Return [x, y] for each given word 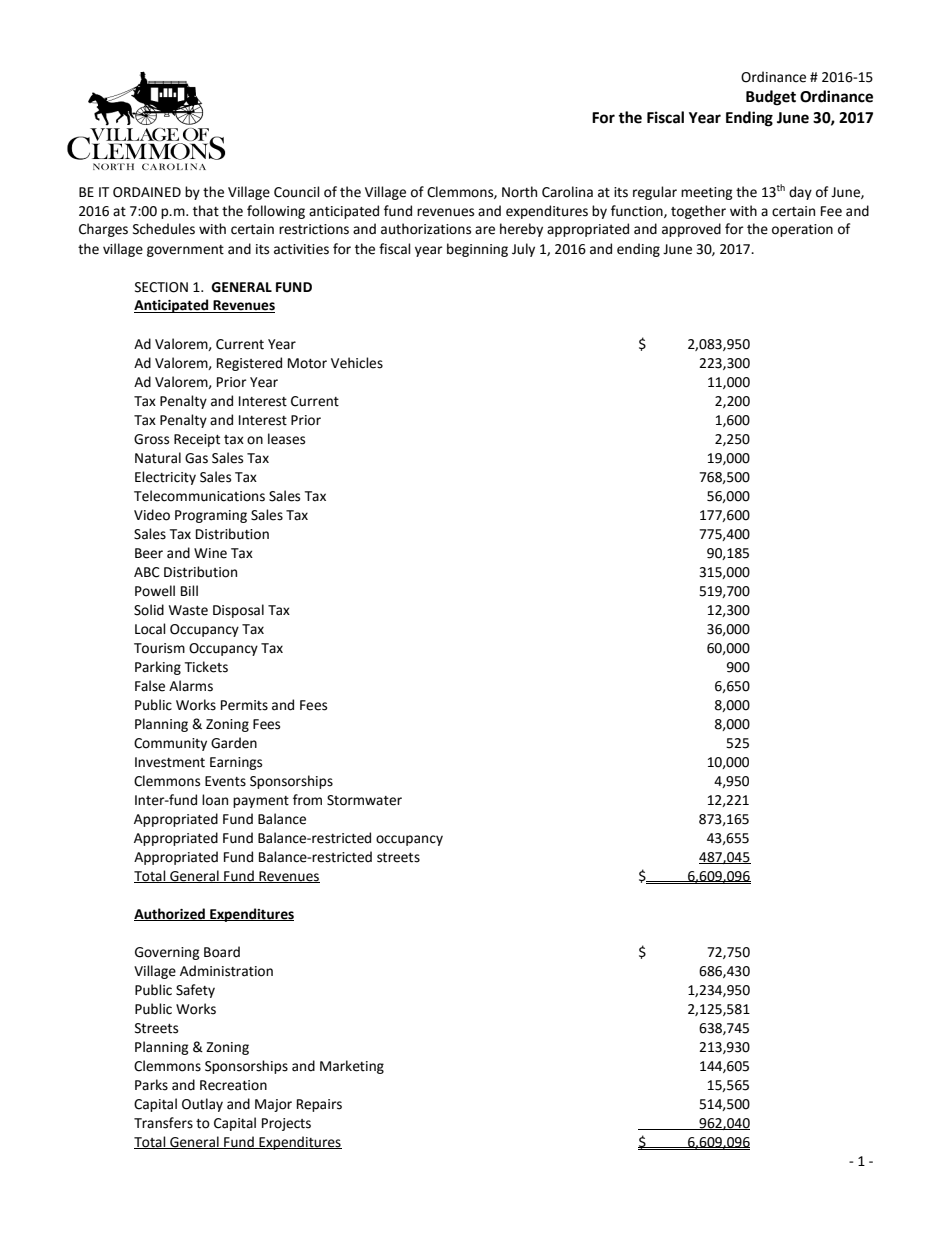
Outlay [202, 1105]
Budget [771, 98]
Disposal [238, 611]
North [519, 192]
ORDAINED [147, 192]
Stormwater [364, 800]
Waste [188, 610]
